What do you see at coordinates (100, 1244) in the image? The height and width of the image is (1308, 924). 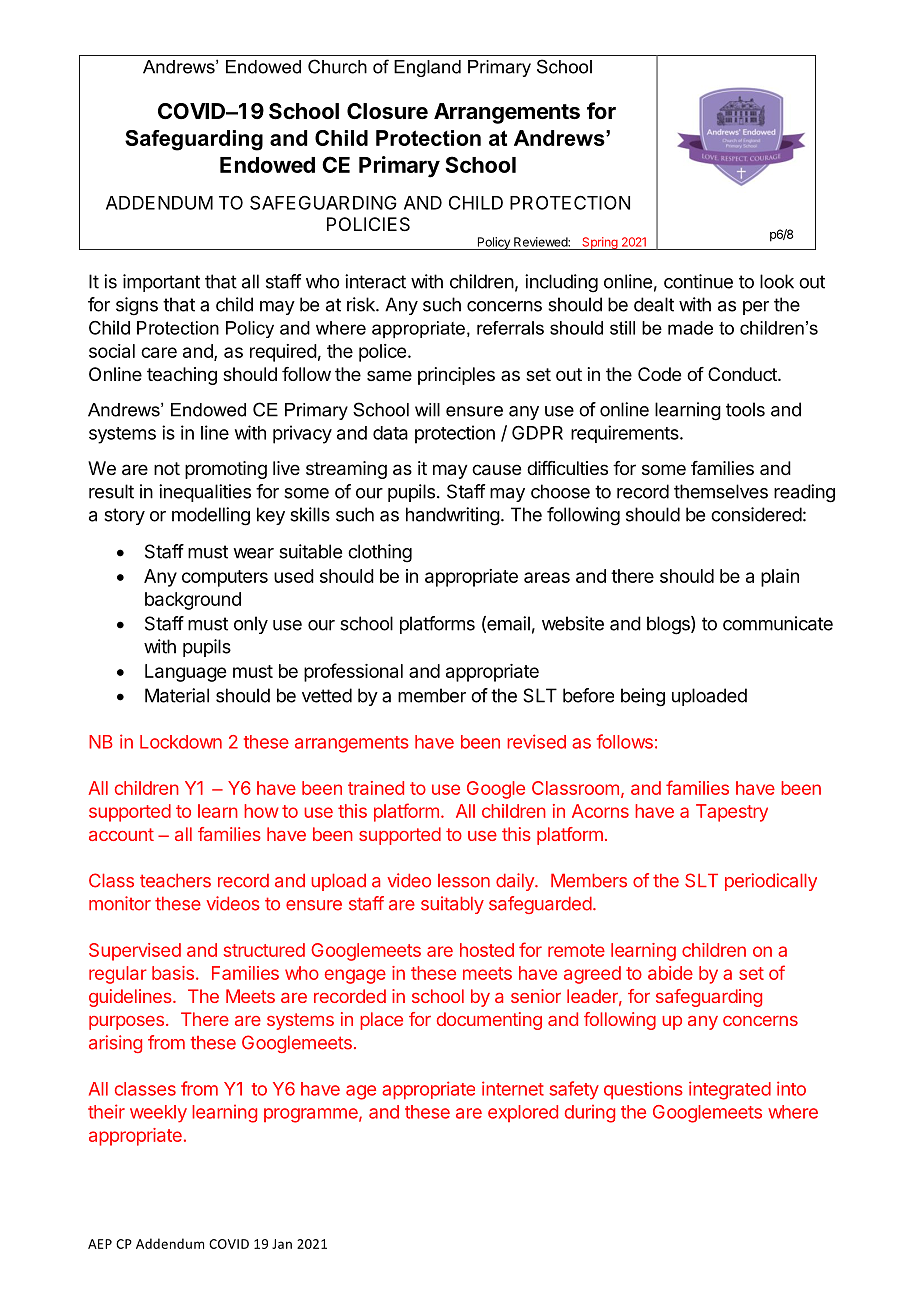 I see `AEP` at bounding box center [100, 1244].
